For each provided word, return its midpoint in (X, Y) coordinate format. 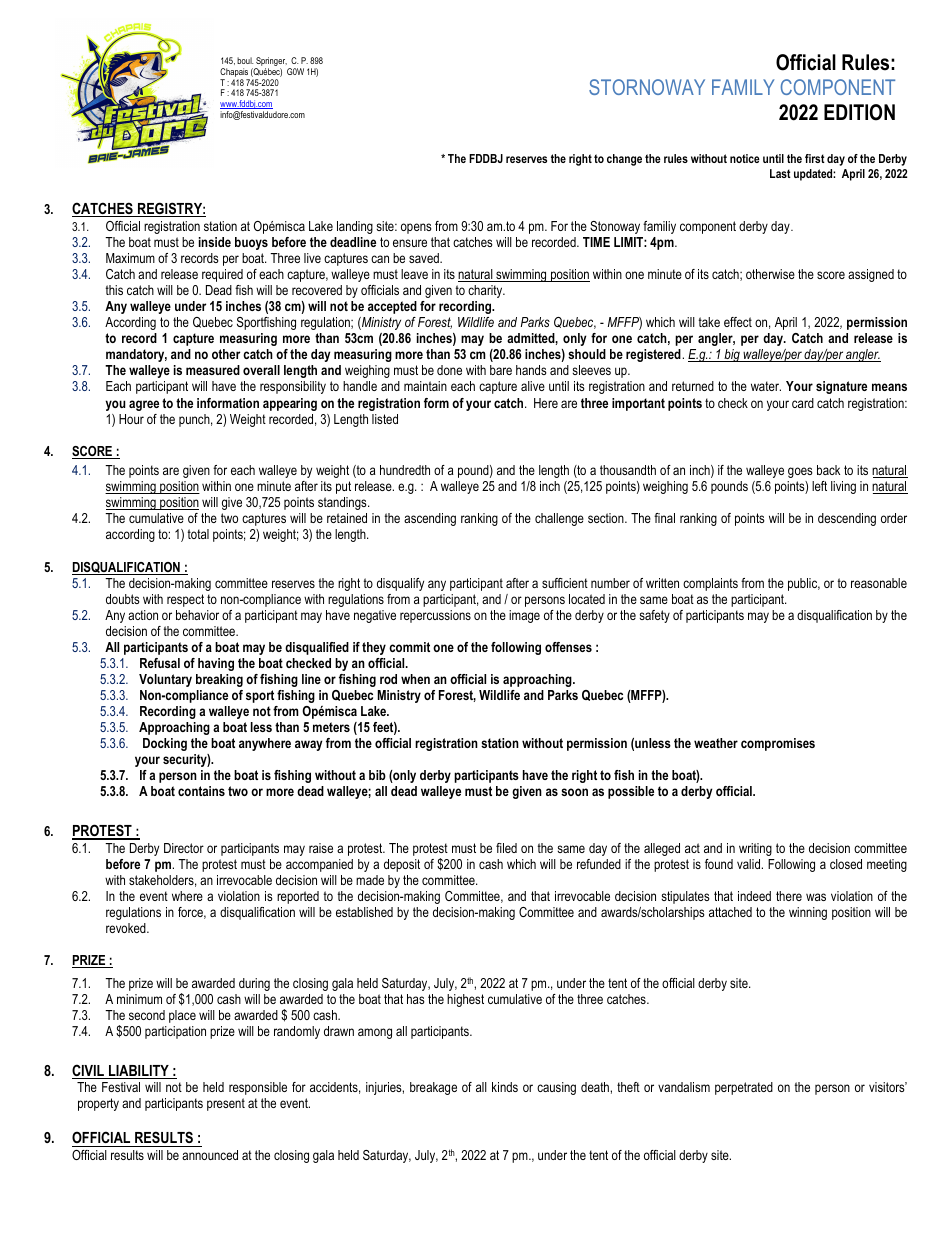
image (524, 616)
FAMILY (743, 87)
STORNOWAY (647, 87)
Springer (271, 63)
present (226, 1104)
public (804, 584)
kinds (505, 1087)
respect (185, 600)
